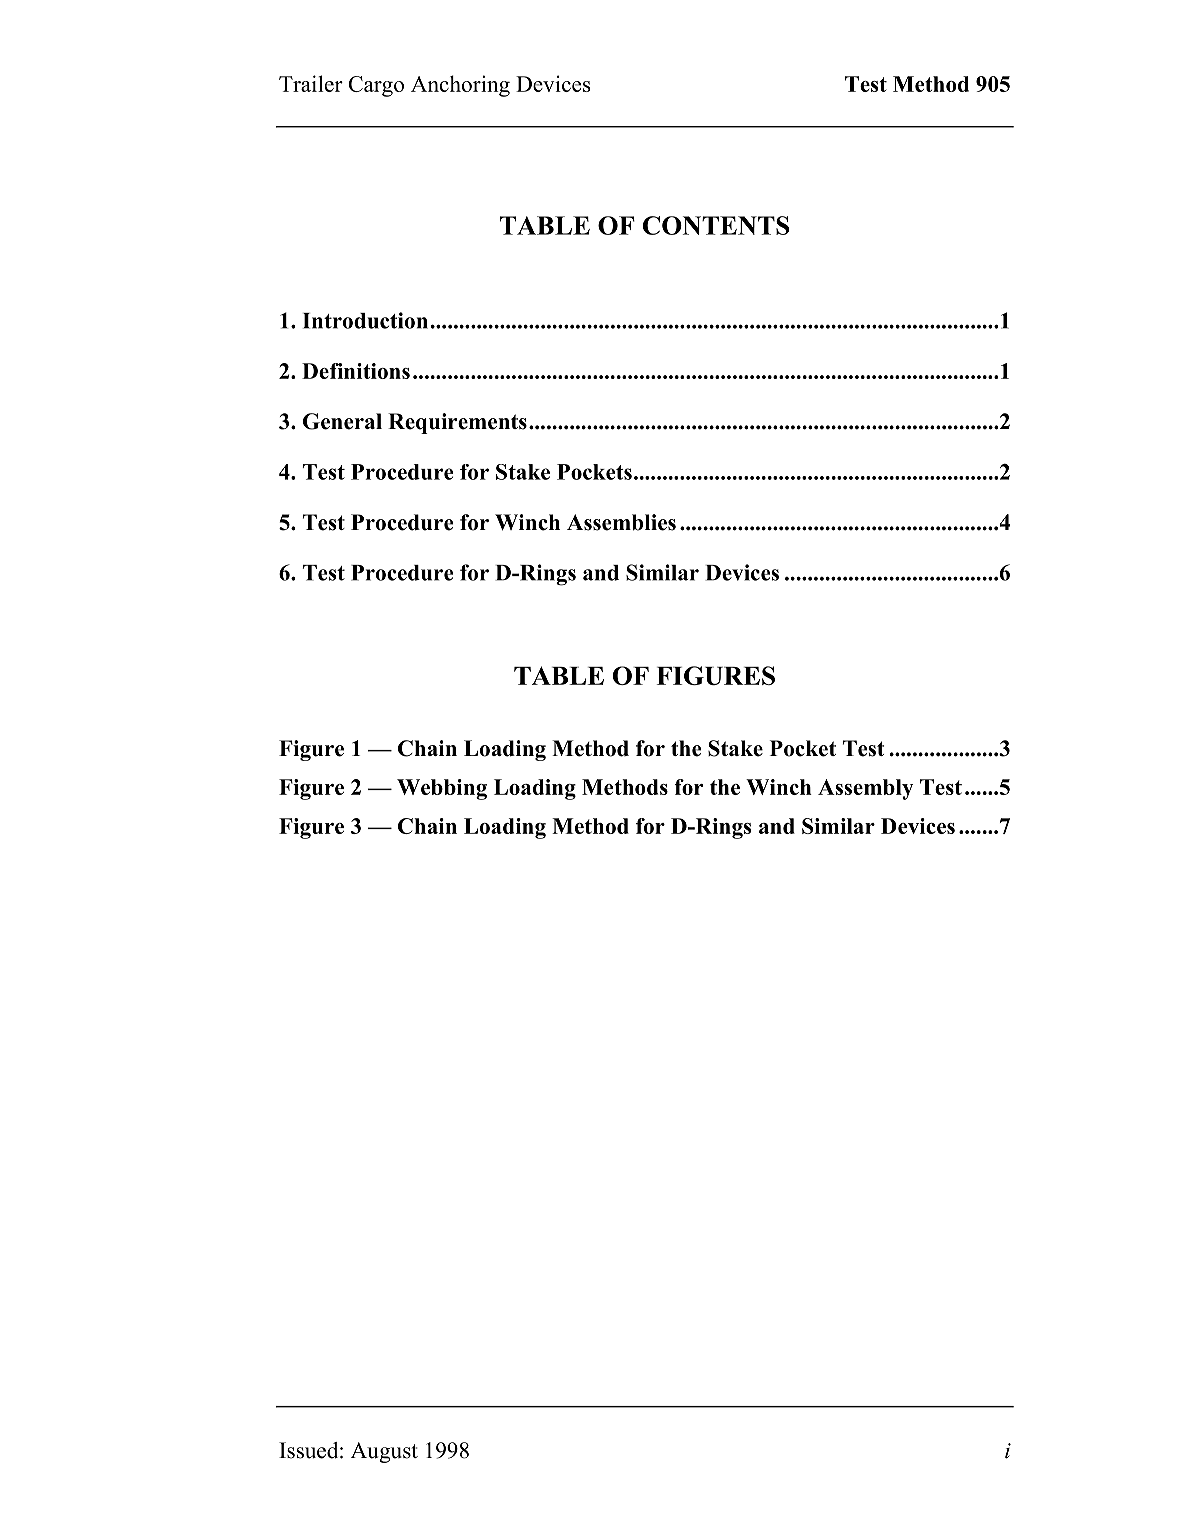 The width and height of the document is (1185, 1533). Describe the element at coordinates (460, 86) in the document. I see `Anchoring` at that location.
